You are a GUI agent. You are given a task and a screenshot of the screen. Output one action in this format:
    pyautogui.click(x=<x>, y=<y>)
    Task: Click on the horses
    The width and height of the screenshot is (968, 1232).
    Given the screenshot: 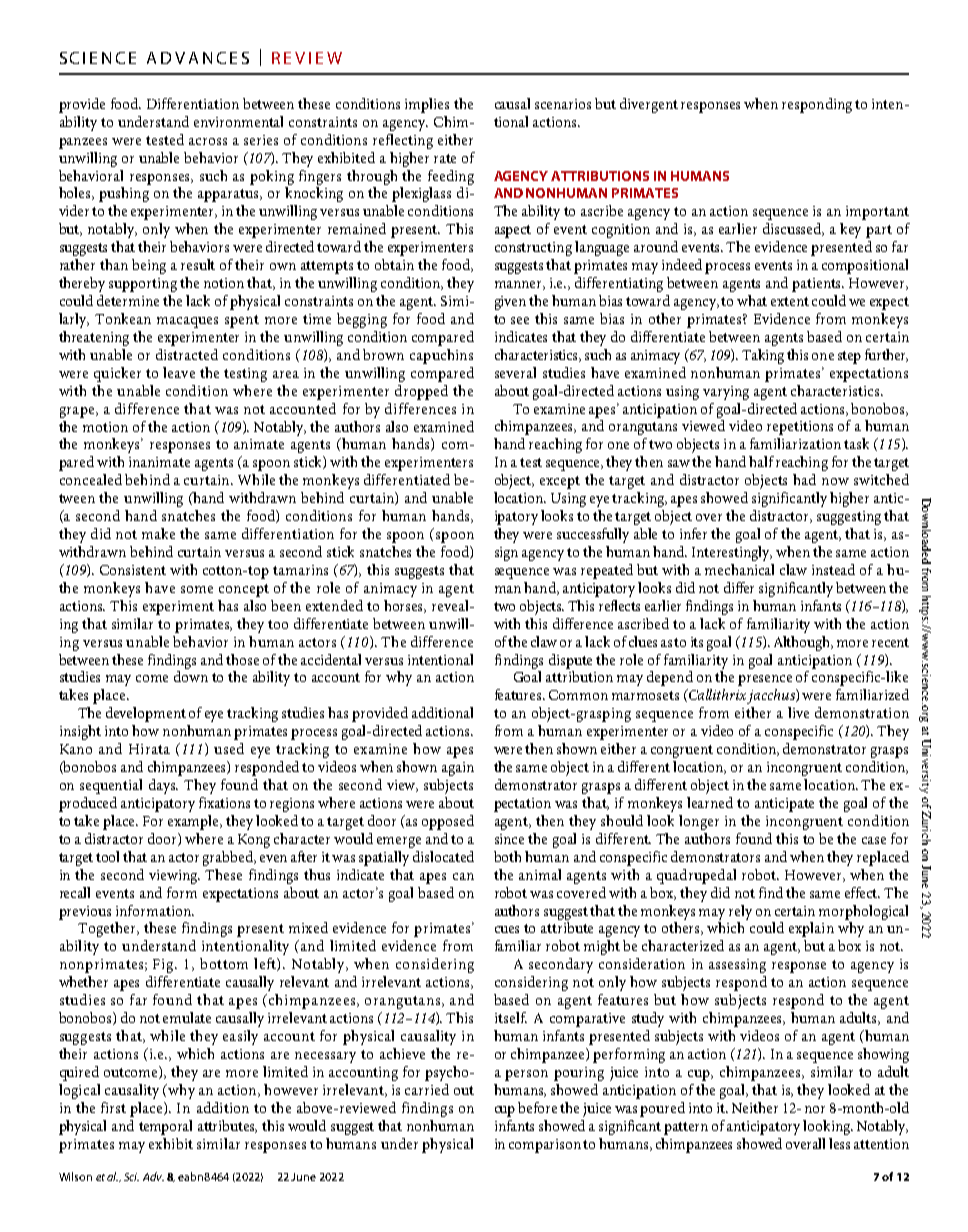 What is the action you would take?
    pyautogui.click(x=405, y=606)
